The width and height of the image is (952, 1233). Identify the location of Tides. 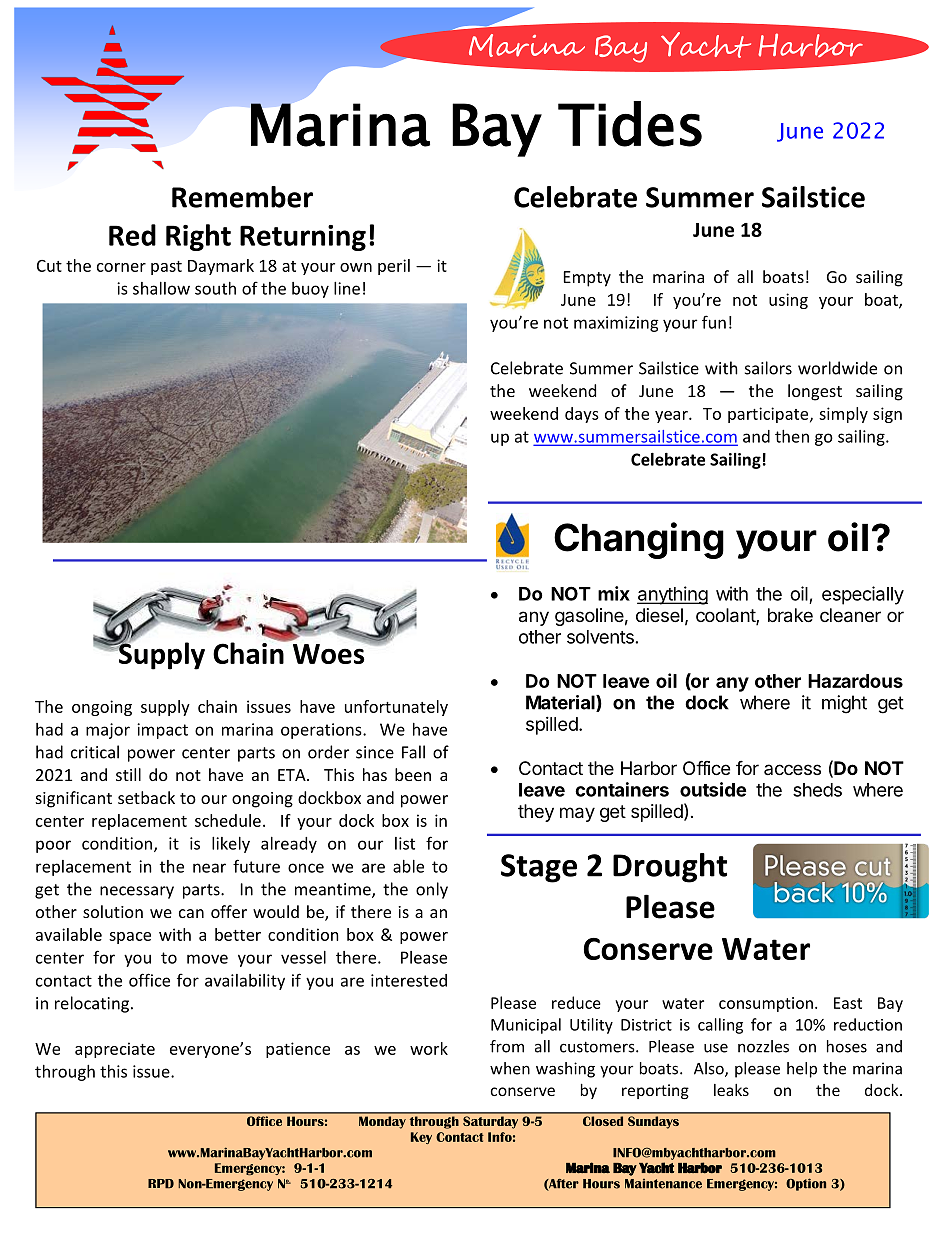
(630, 124).
